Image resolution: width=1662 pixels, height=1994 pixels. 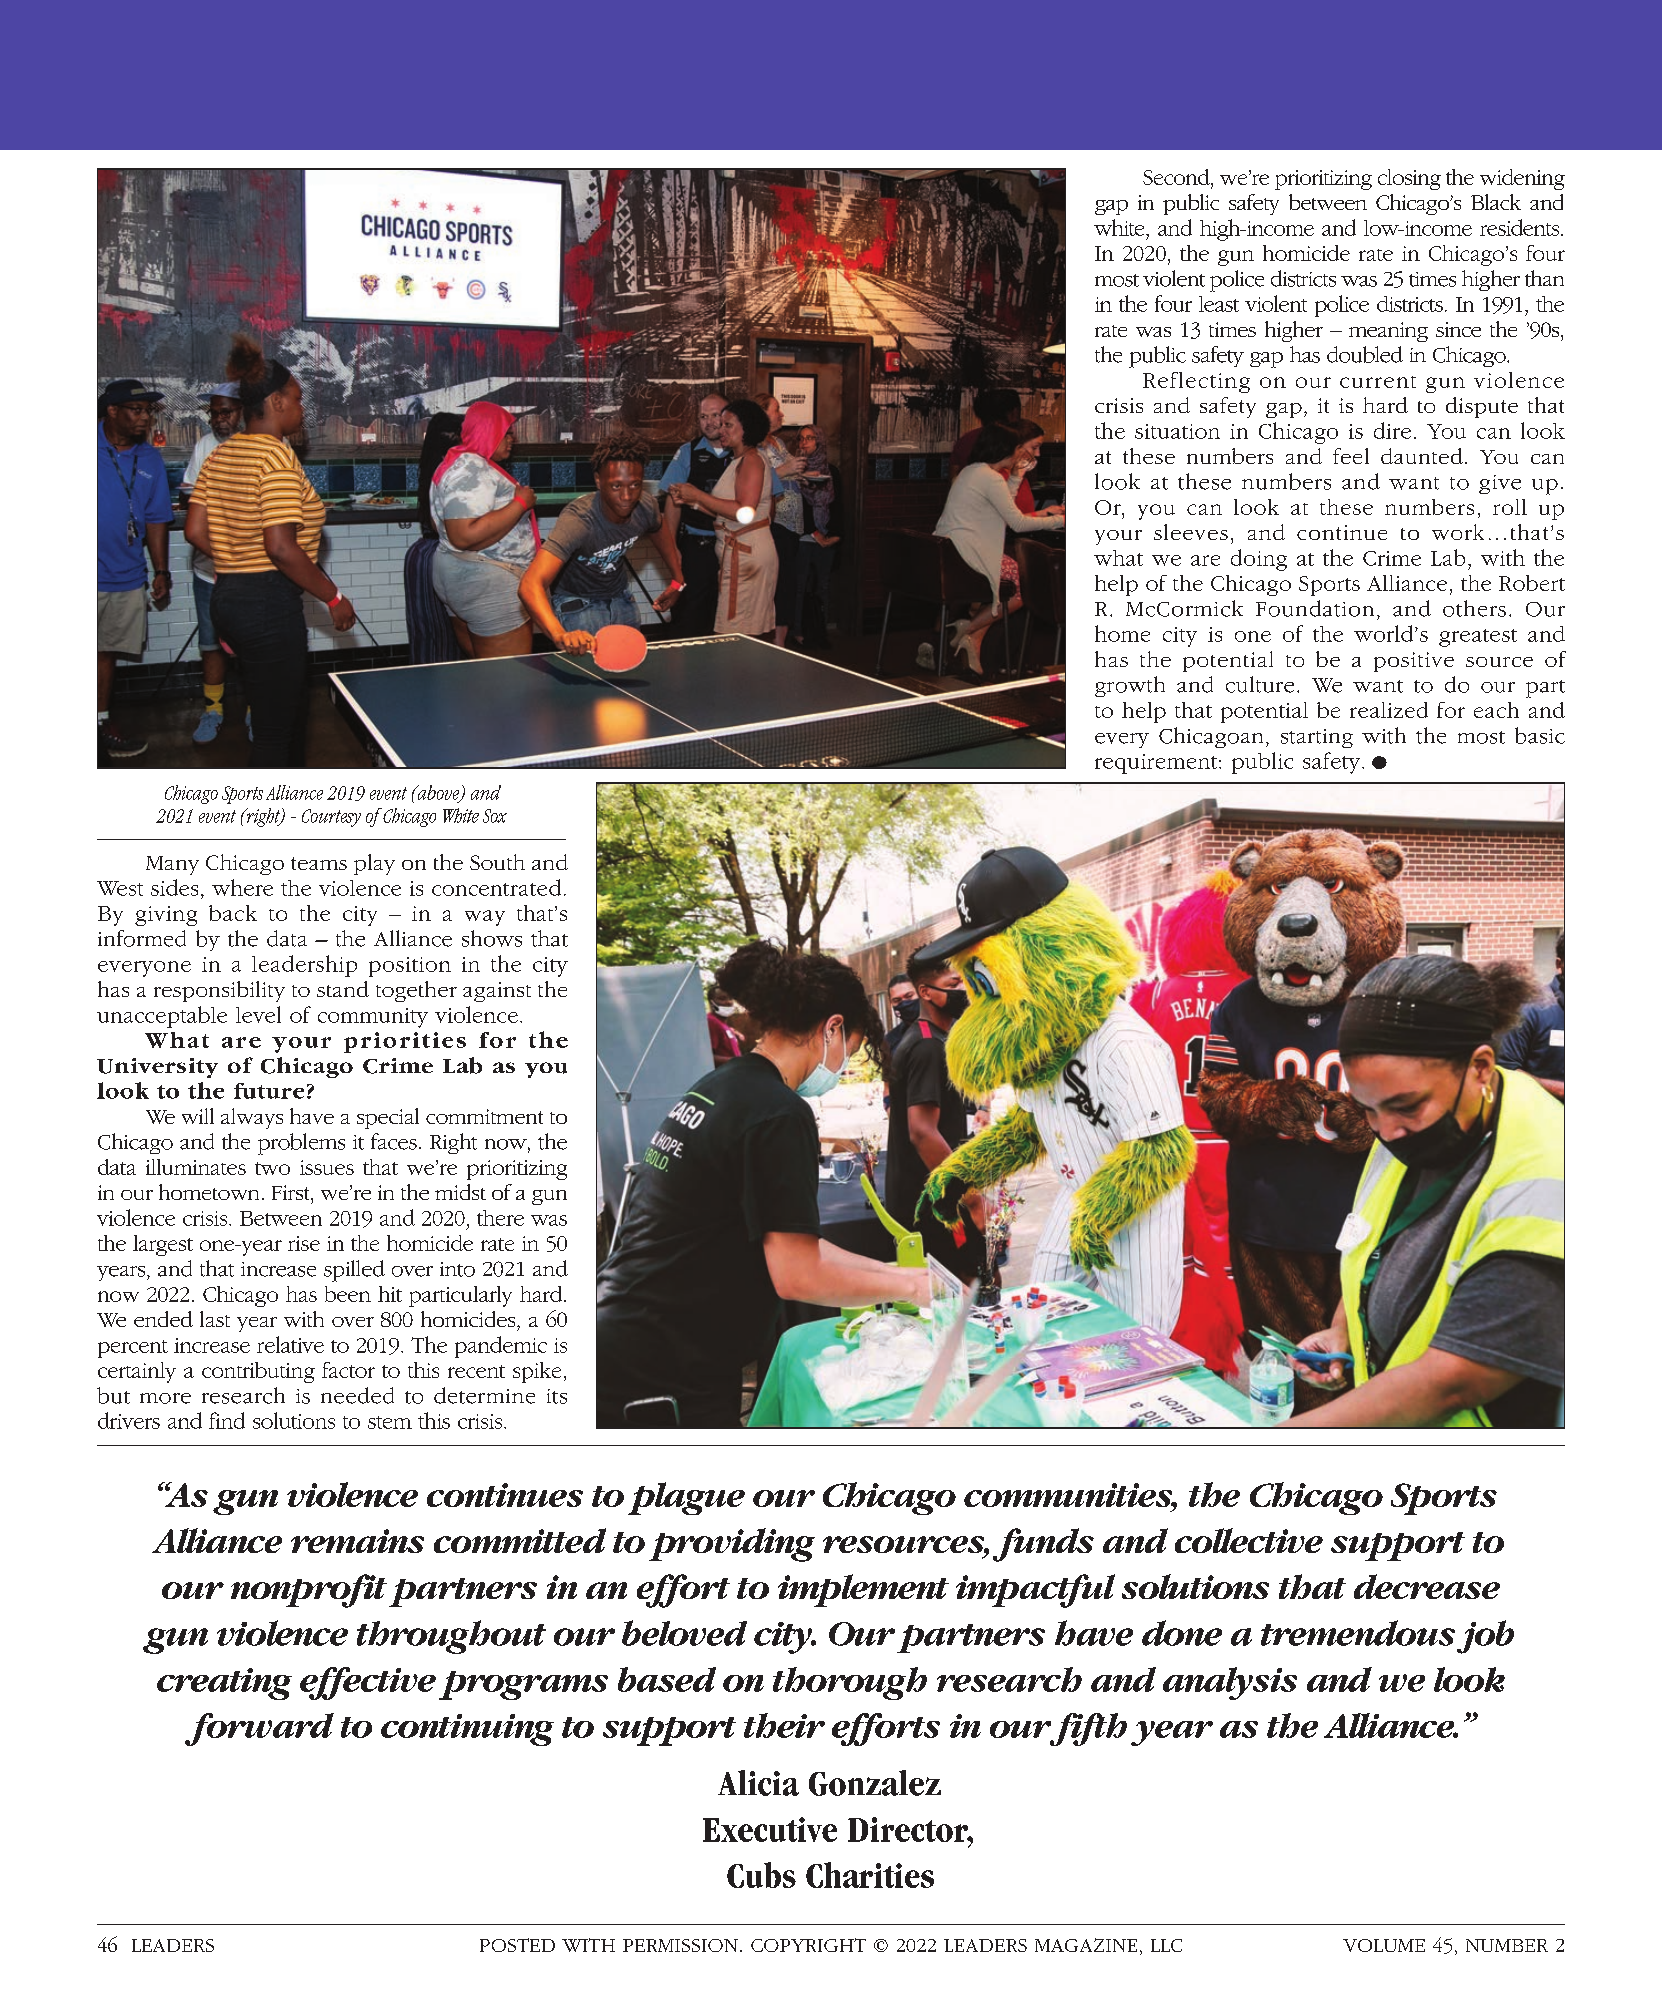 What do you see at coordinates (1414, 662) in the document?
I see `positive` at bounding box center [1414, 662].
